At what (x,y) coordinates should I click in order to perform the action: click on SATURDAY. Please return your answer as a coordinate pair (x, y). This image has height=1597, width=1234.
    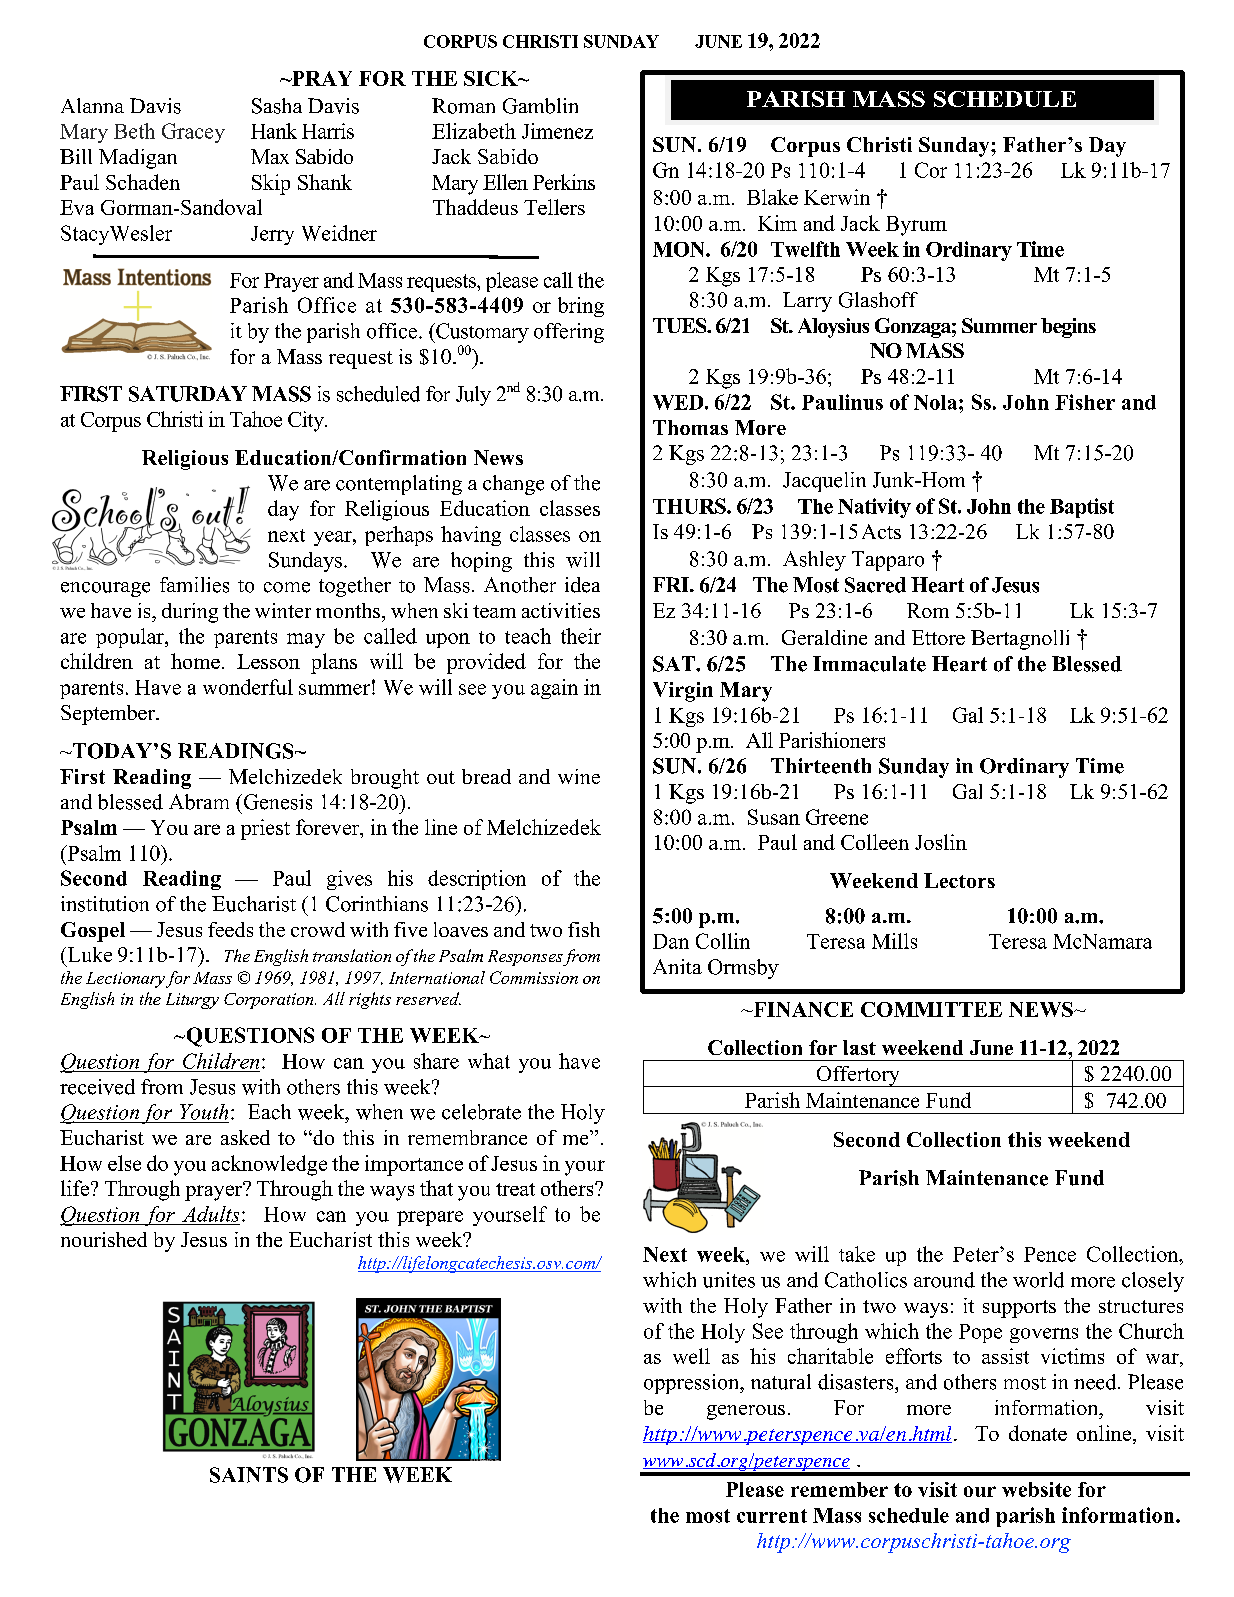
    Looking at the image, I should click on (188, 394).
